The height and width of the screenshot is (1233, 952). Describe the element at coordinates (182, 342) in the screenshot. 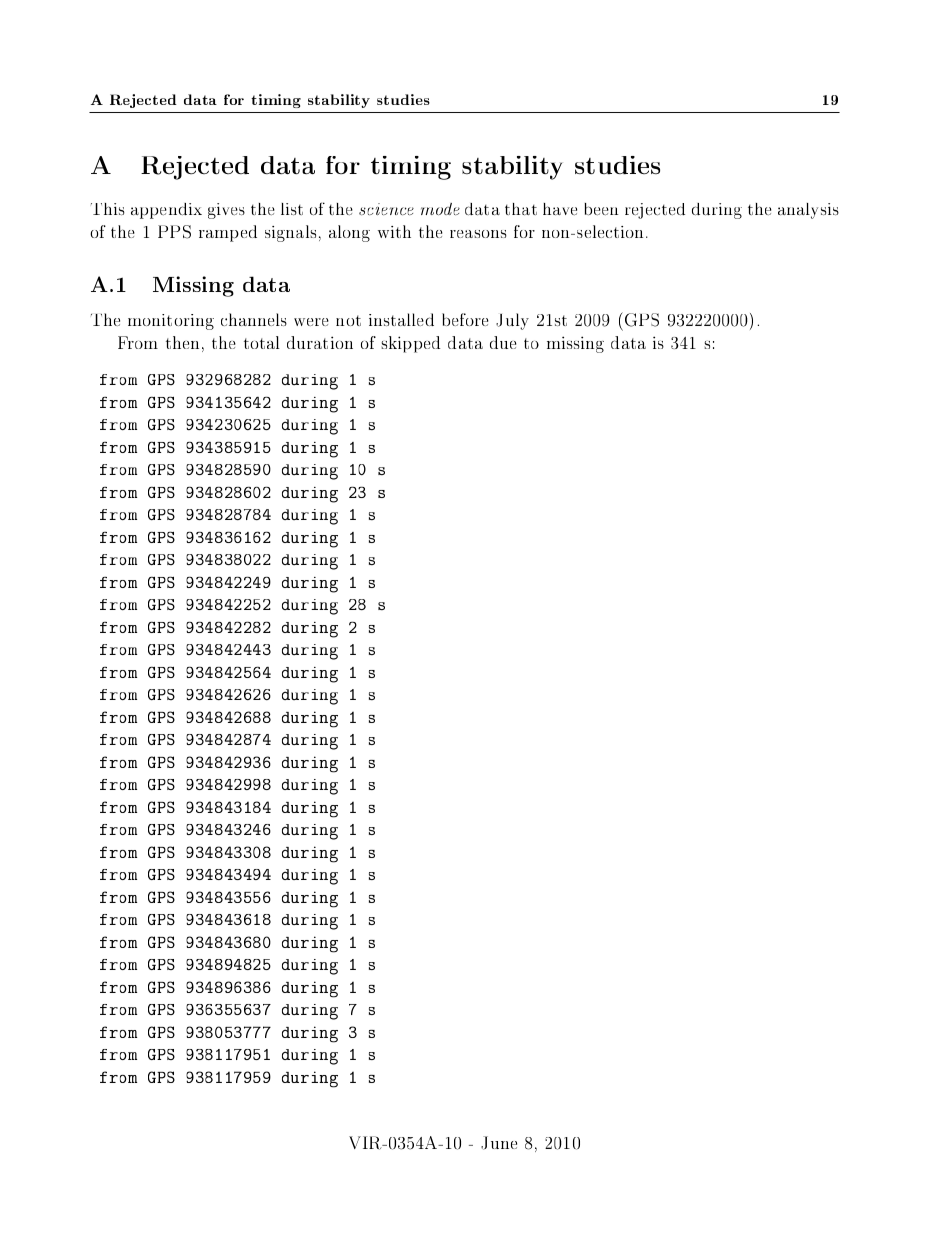

I see `then` at that location.
